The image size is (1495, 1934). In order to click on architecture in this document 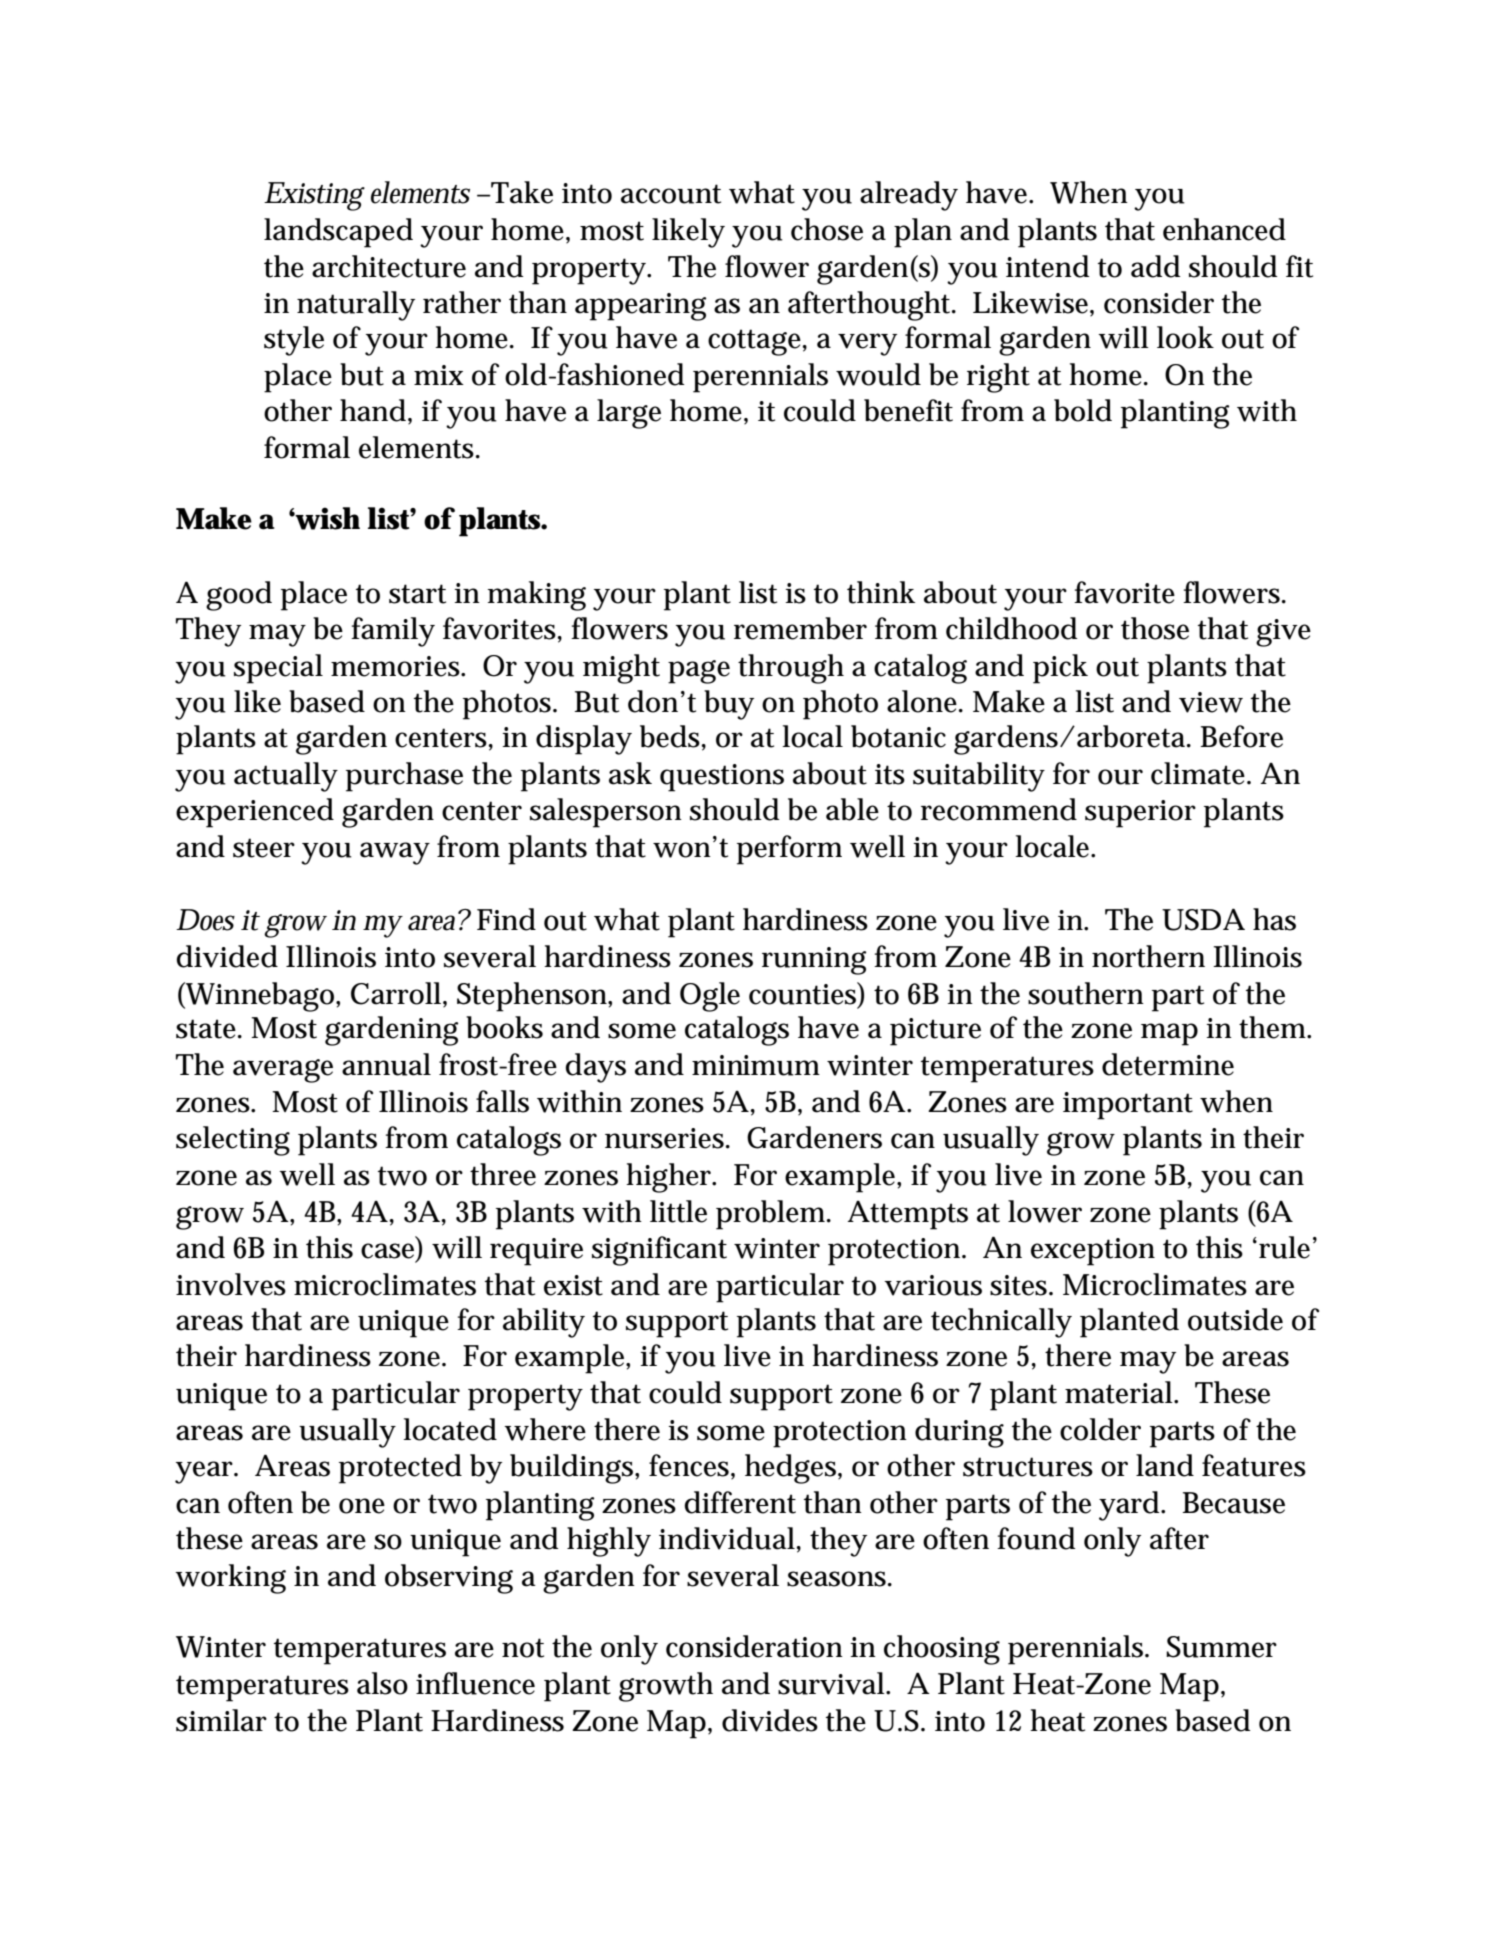, I will do `click(389, 266)`.
